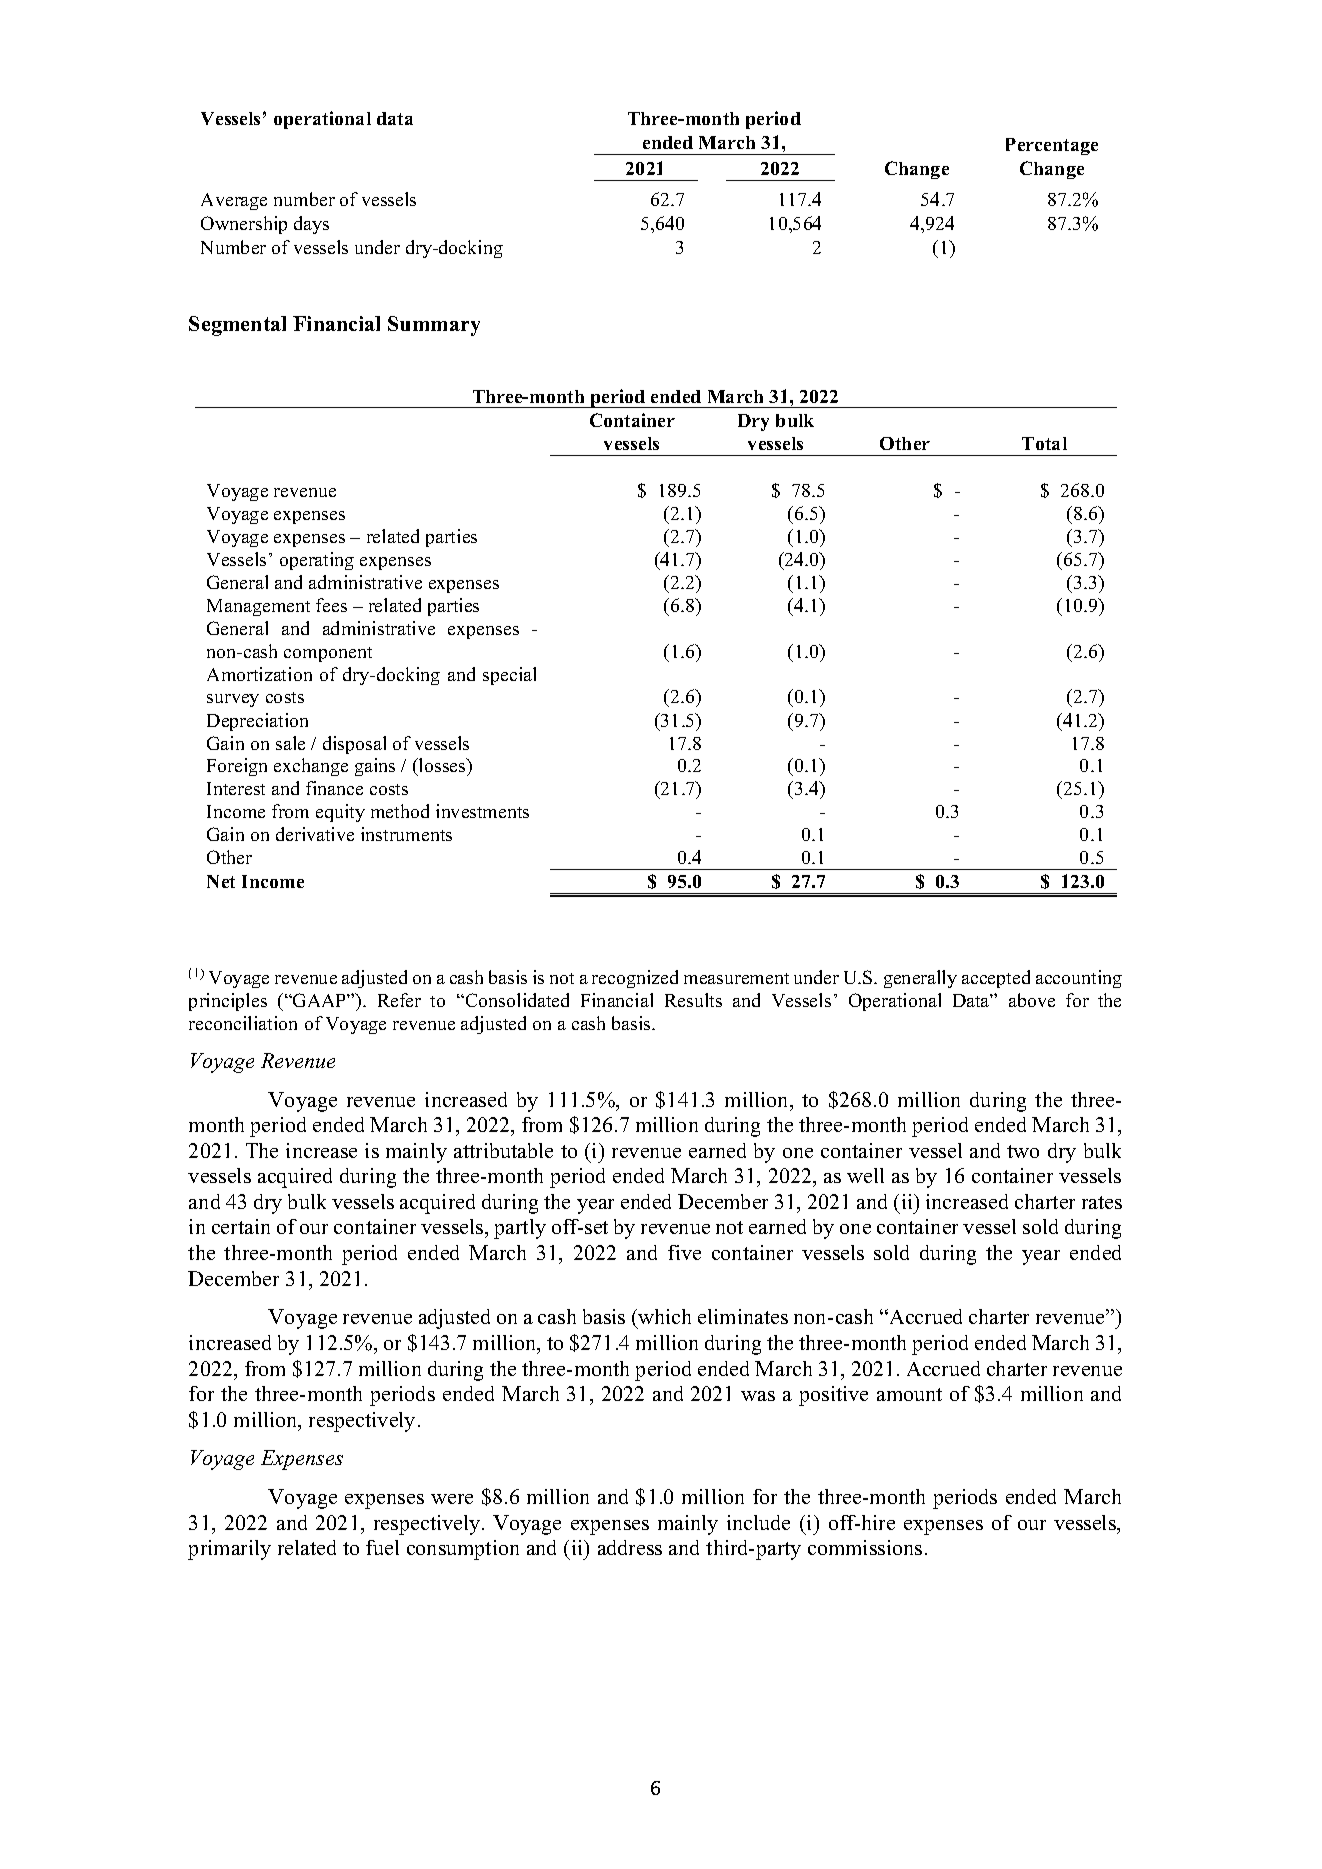 This screenshot has height=1869, width=1322. I want to click on certain, so click(241, 1226).
